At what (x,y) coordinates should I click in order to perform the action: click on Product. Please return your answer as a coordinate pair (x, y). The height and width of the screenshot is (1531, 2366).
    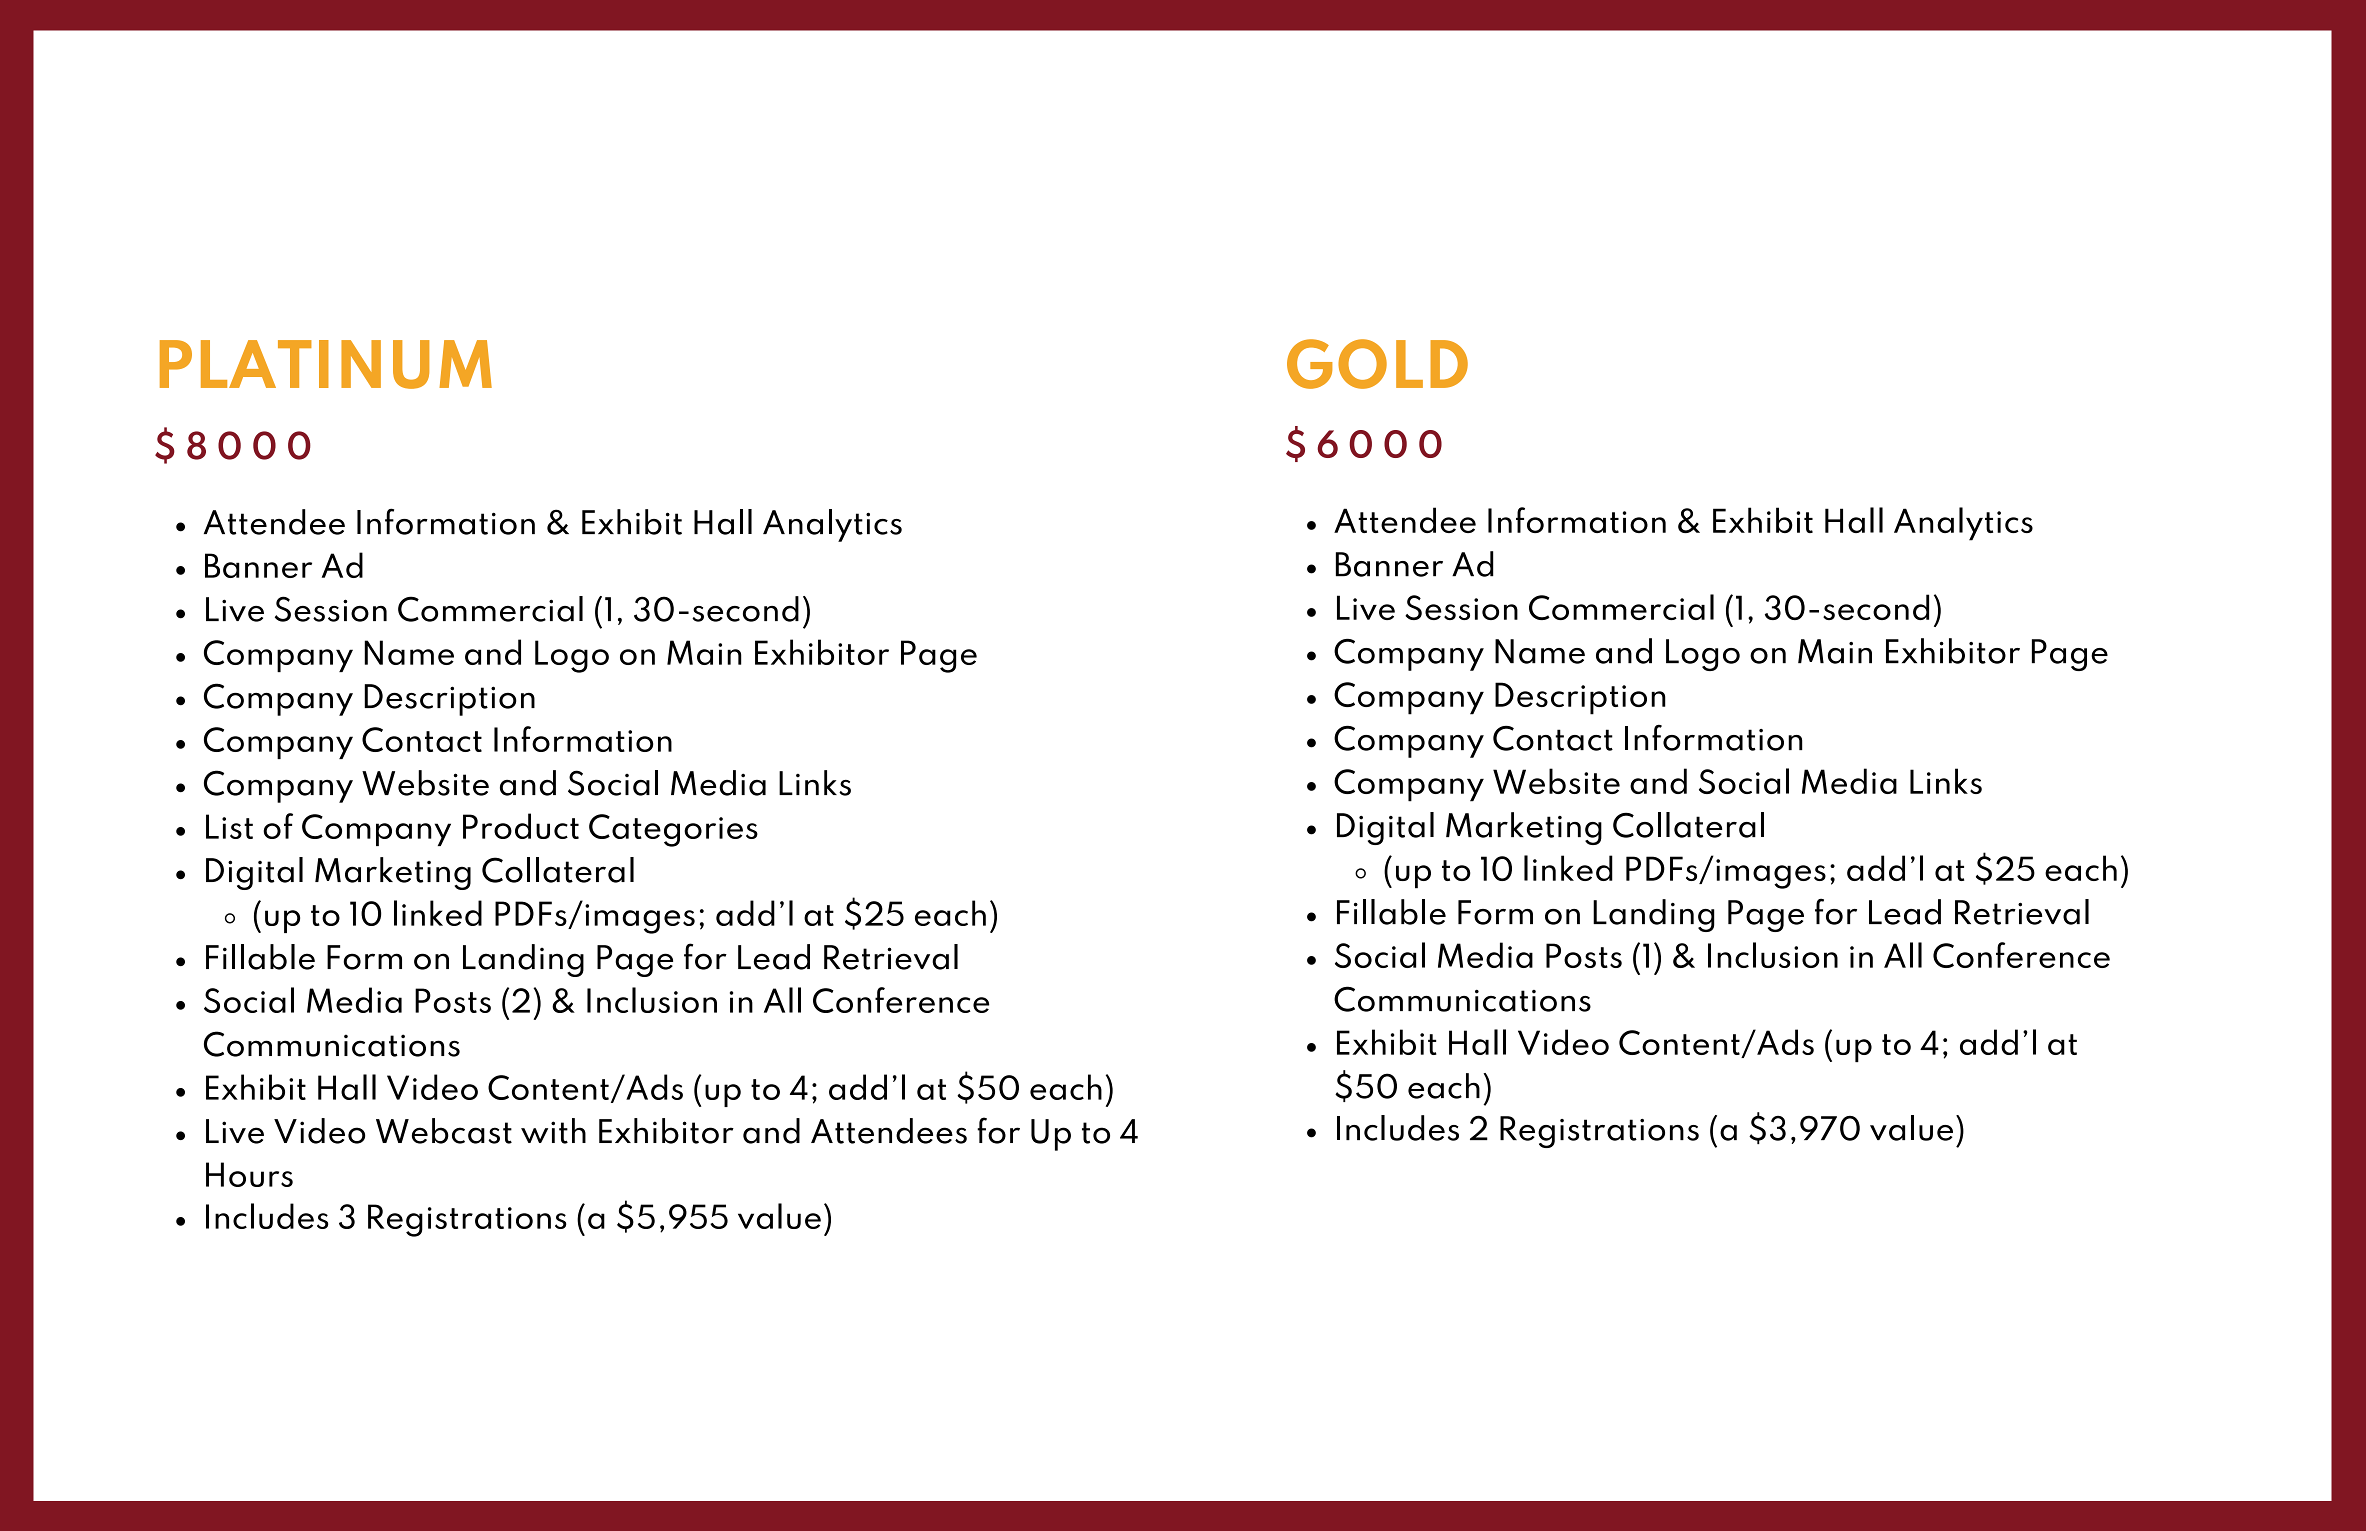
    Looking at the image, I should click on (521, 826).
